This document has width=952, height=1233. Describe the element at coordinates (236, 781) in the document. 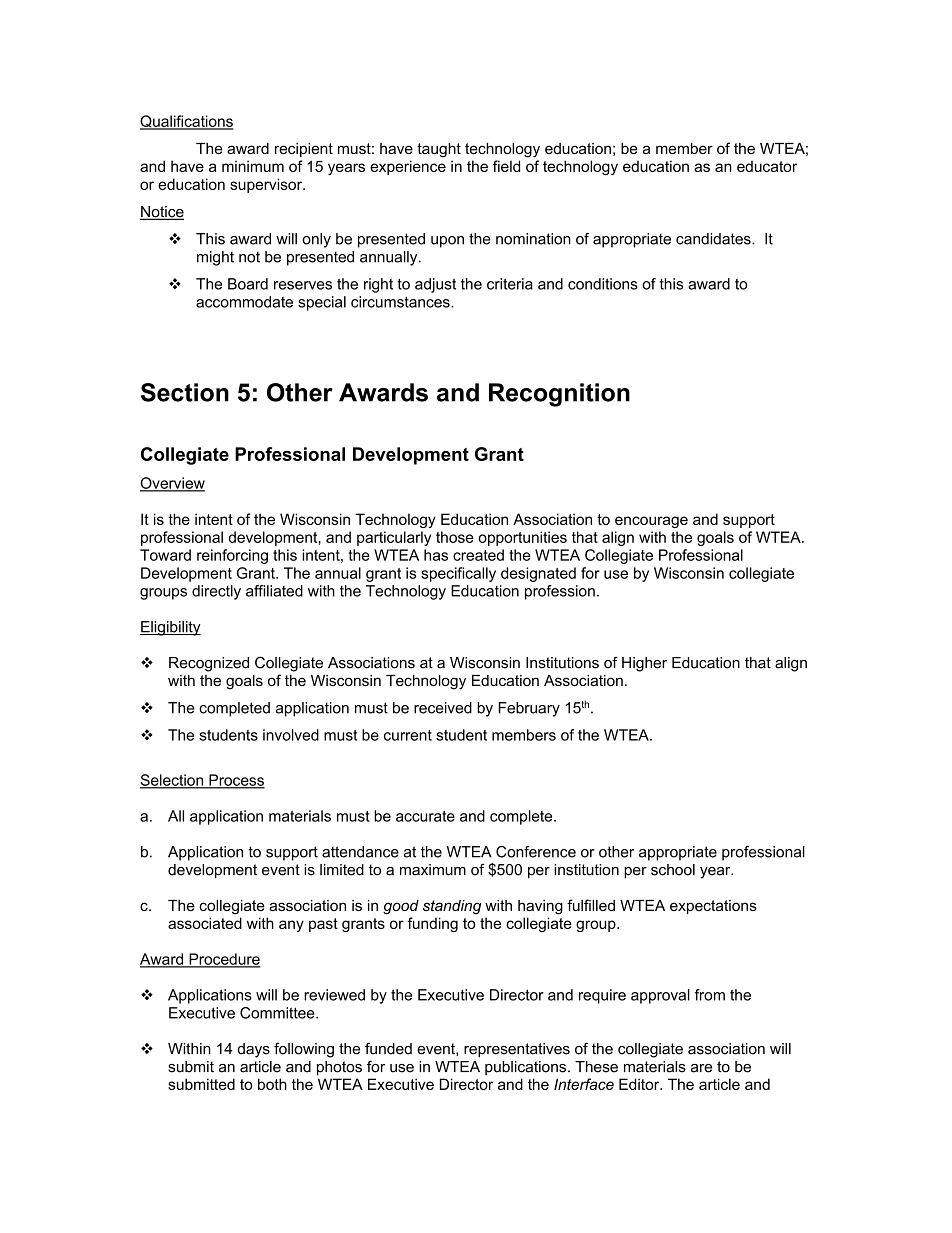

I see `Process` at that location.
